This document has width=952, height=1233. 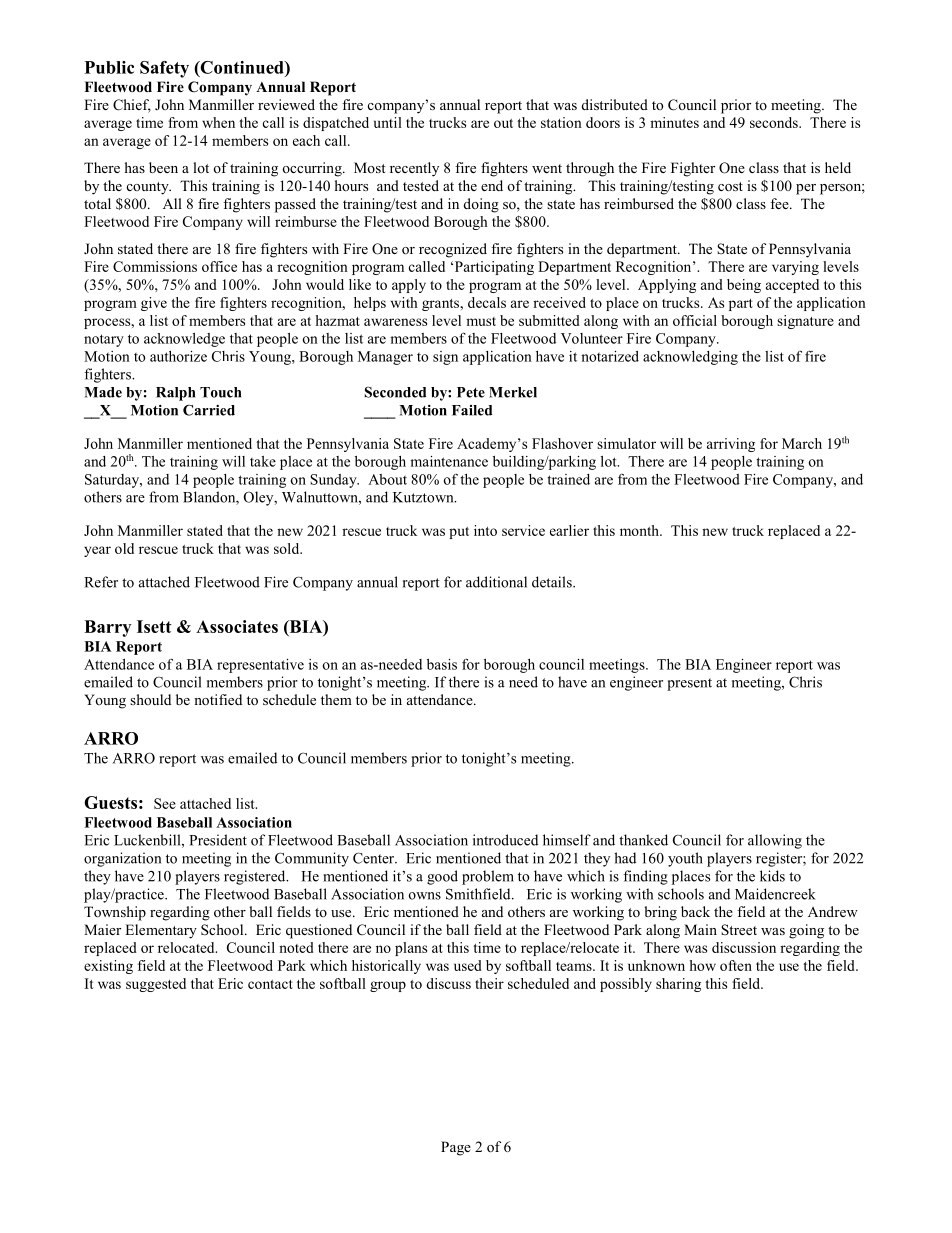 I want to click on until, so click(x=388, y=122).
